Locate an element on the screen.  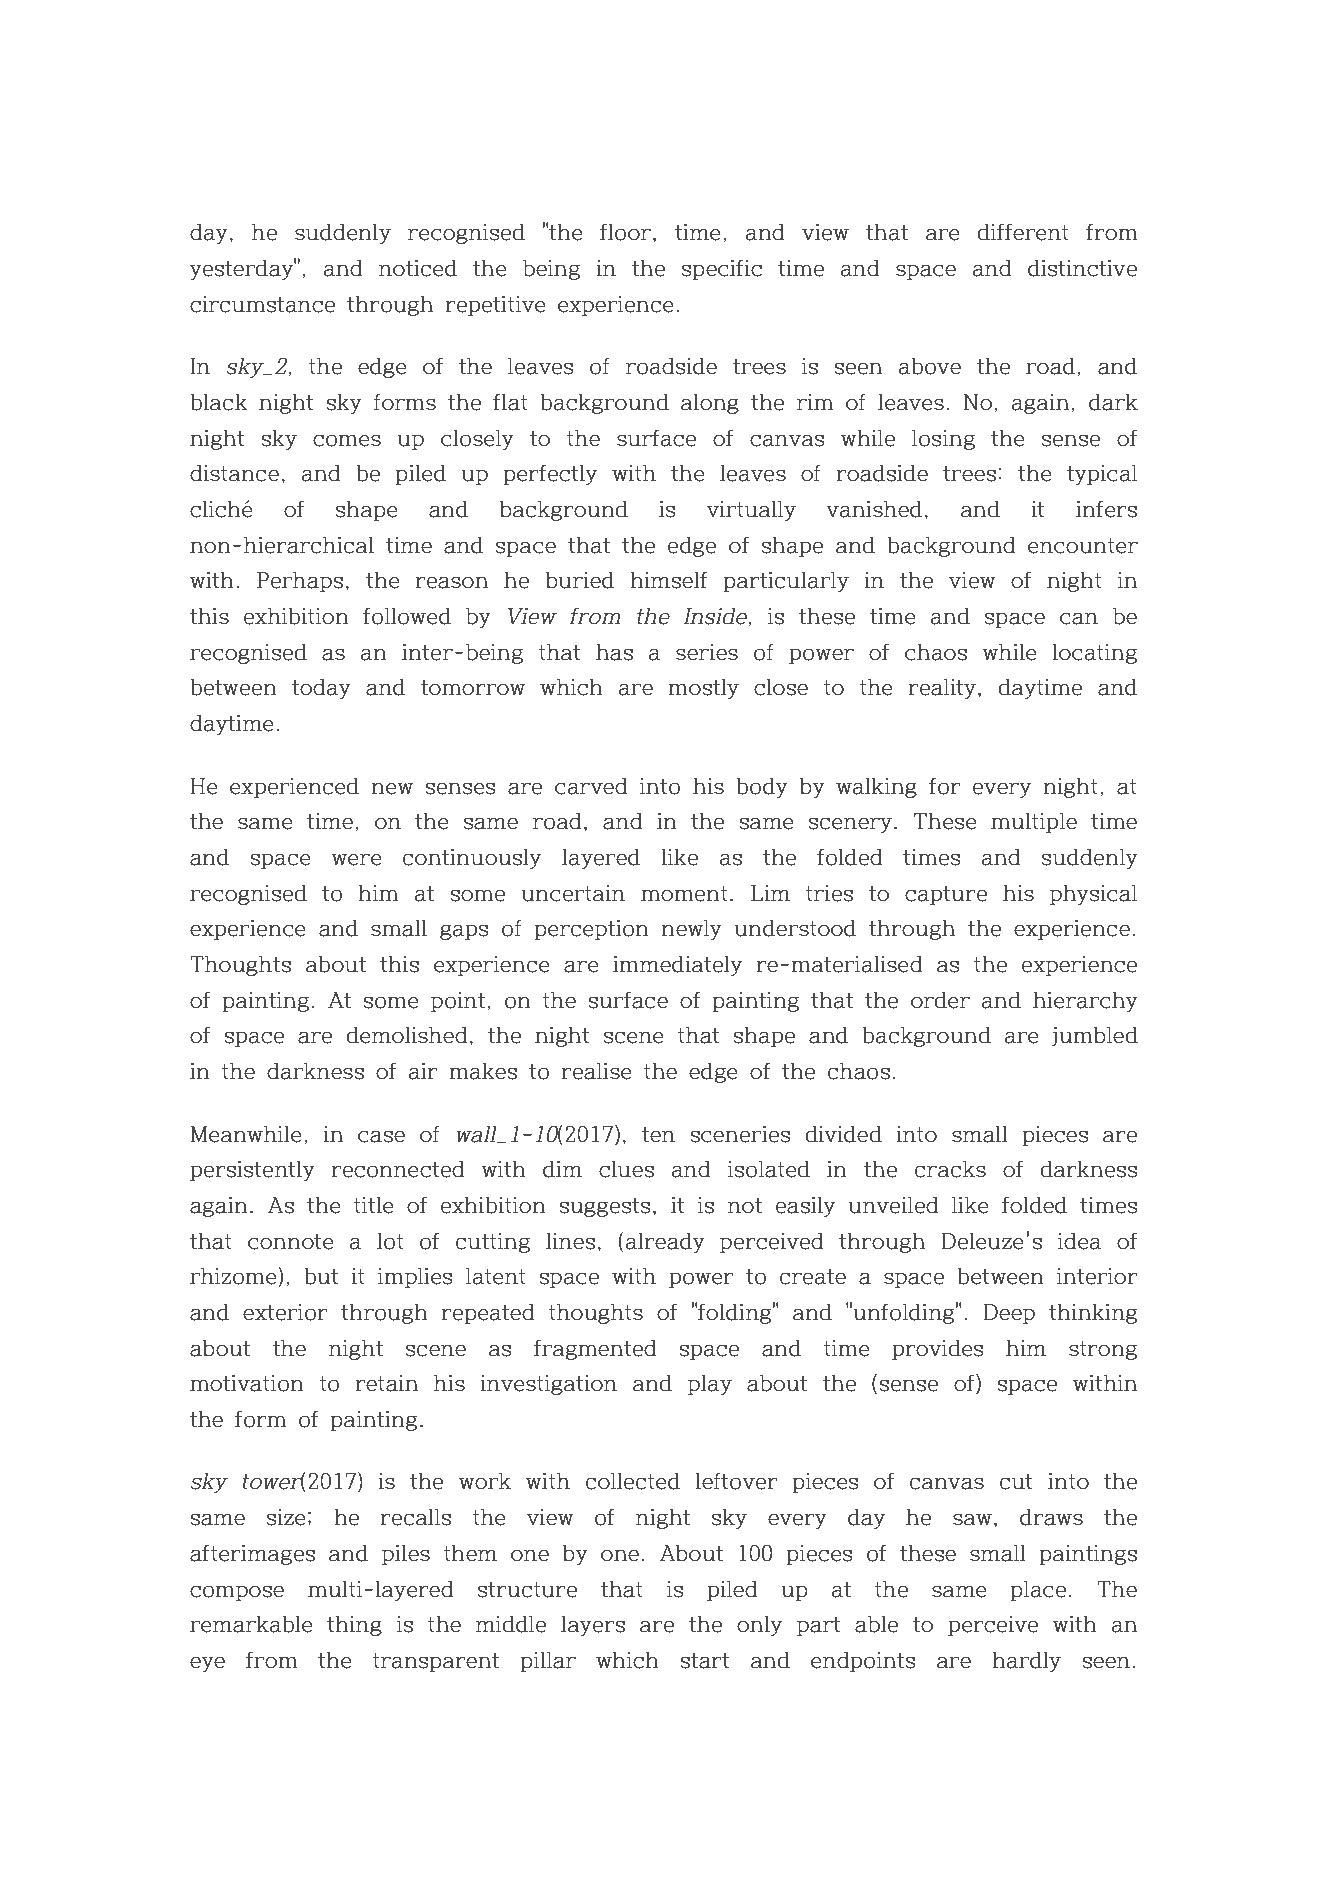
floor is located at coordinates (625, 232).
